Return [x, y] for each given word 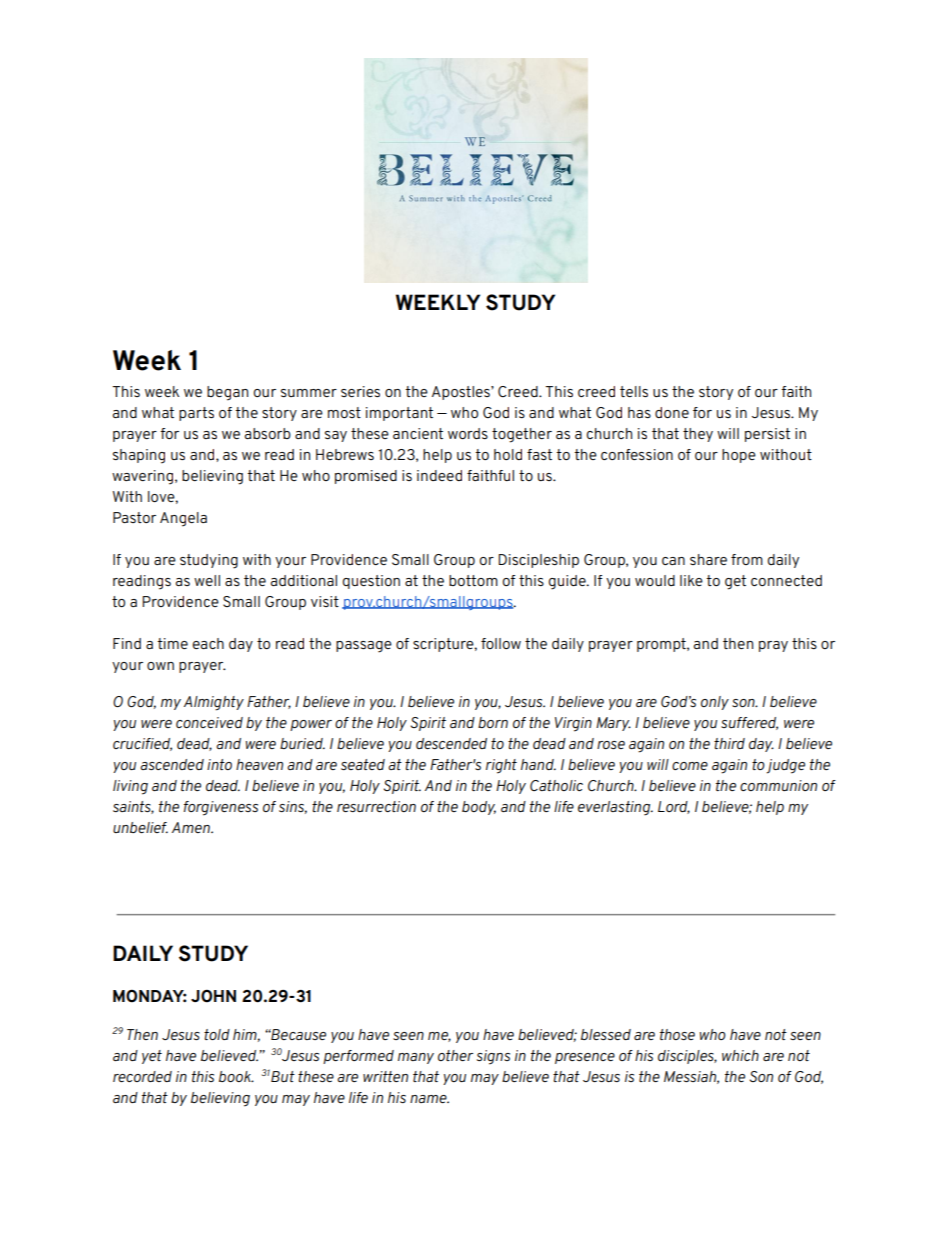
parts [196, 414]
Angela [183, 519]
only [715, 703]
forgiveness [221, 808]
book [236, 1076]
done [672, 412]
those [677, 1034]
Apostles [462, 393]
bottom [473, 580]
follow [501, 643]
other [455, 1055]
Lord [674, 807]
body [479, 808]
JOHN [213, 996]
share [708, 559]
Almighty [214, 703]
